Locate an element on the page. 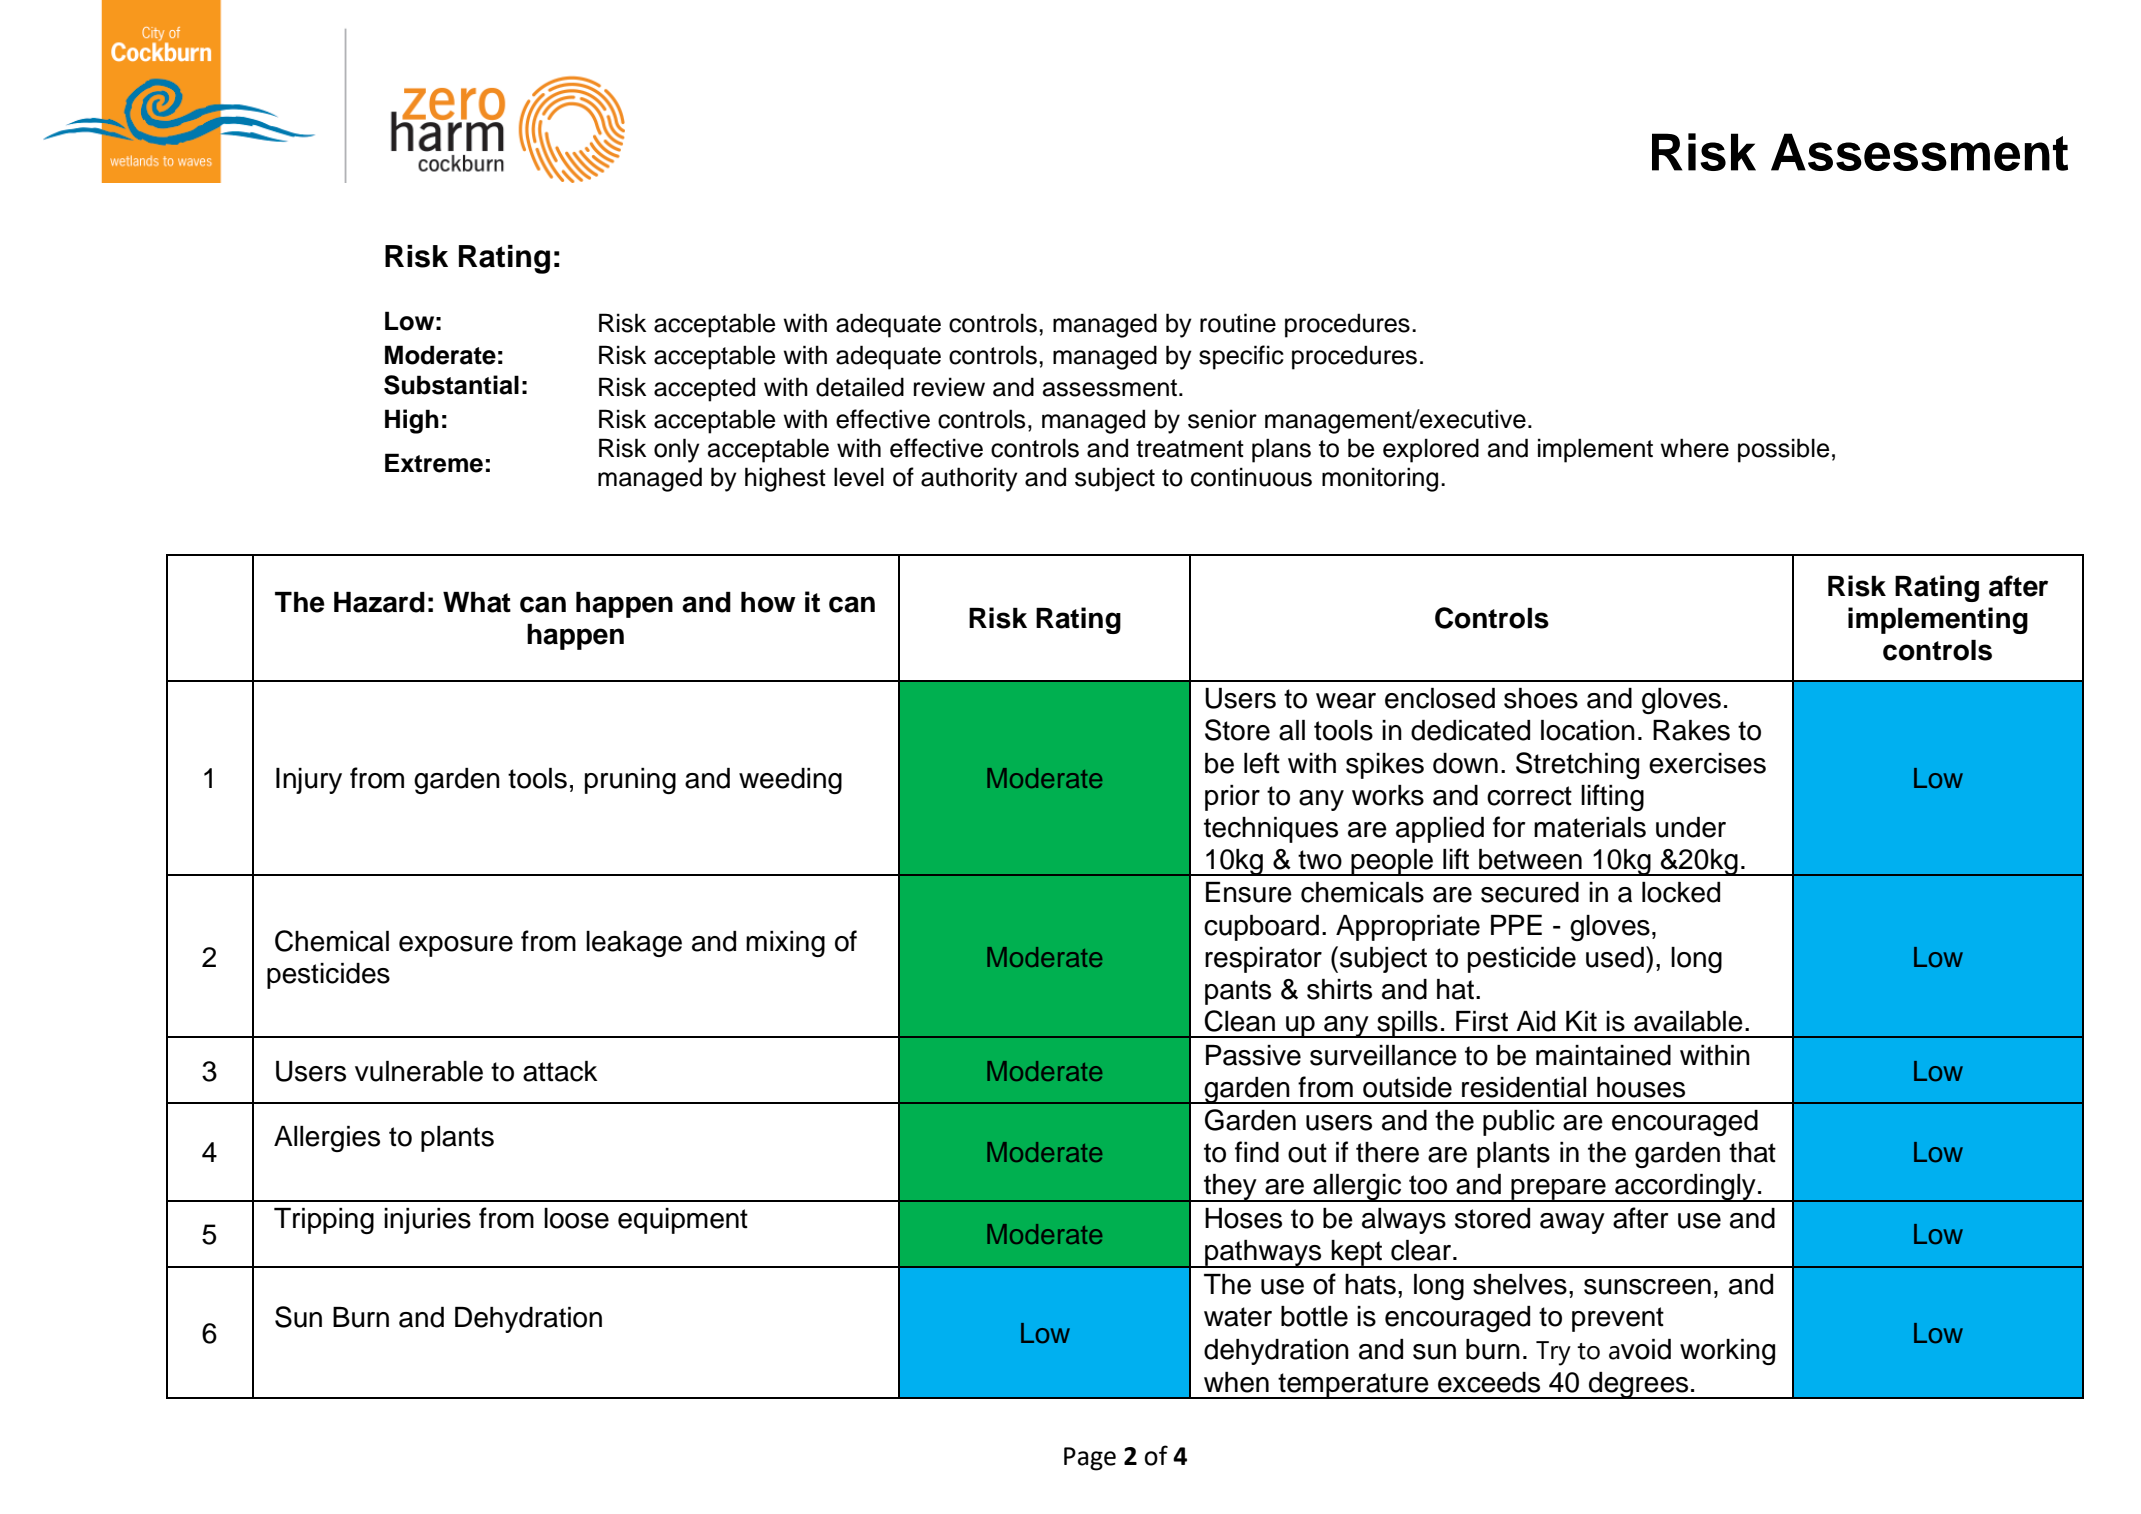  What is located at coordinates (477, 602).
